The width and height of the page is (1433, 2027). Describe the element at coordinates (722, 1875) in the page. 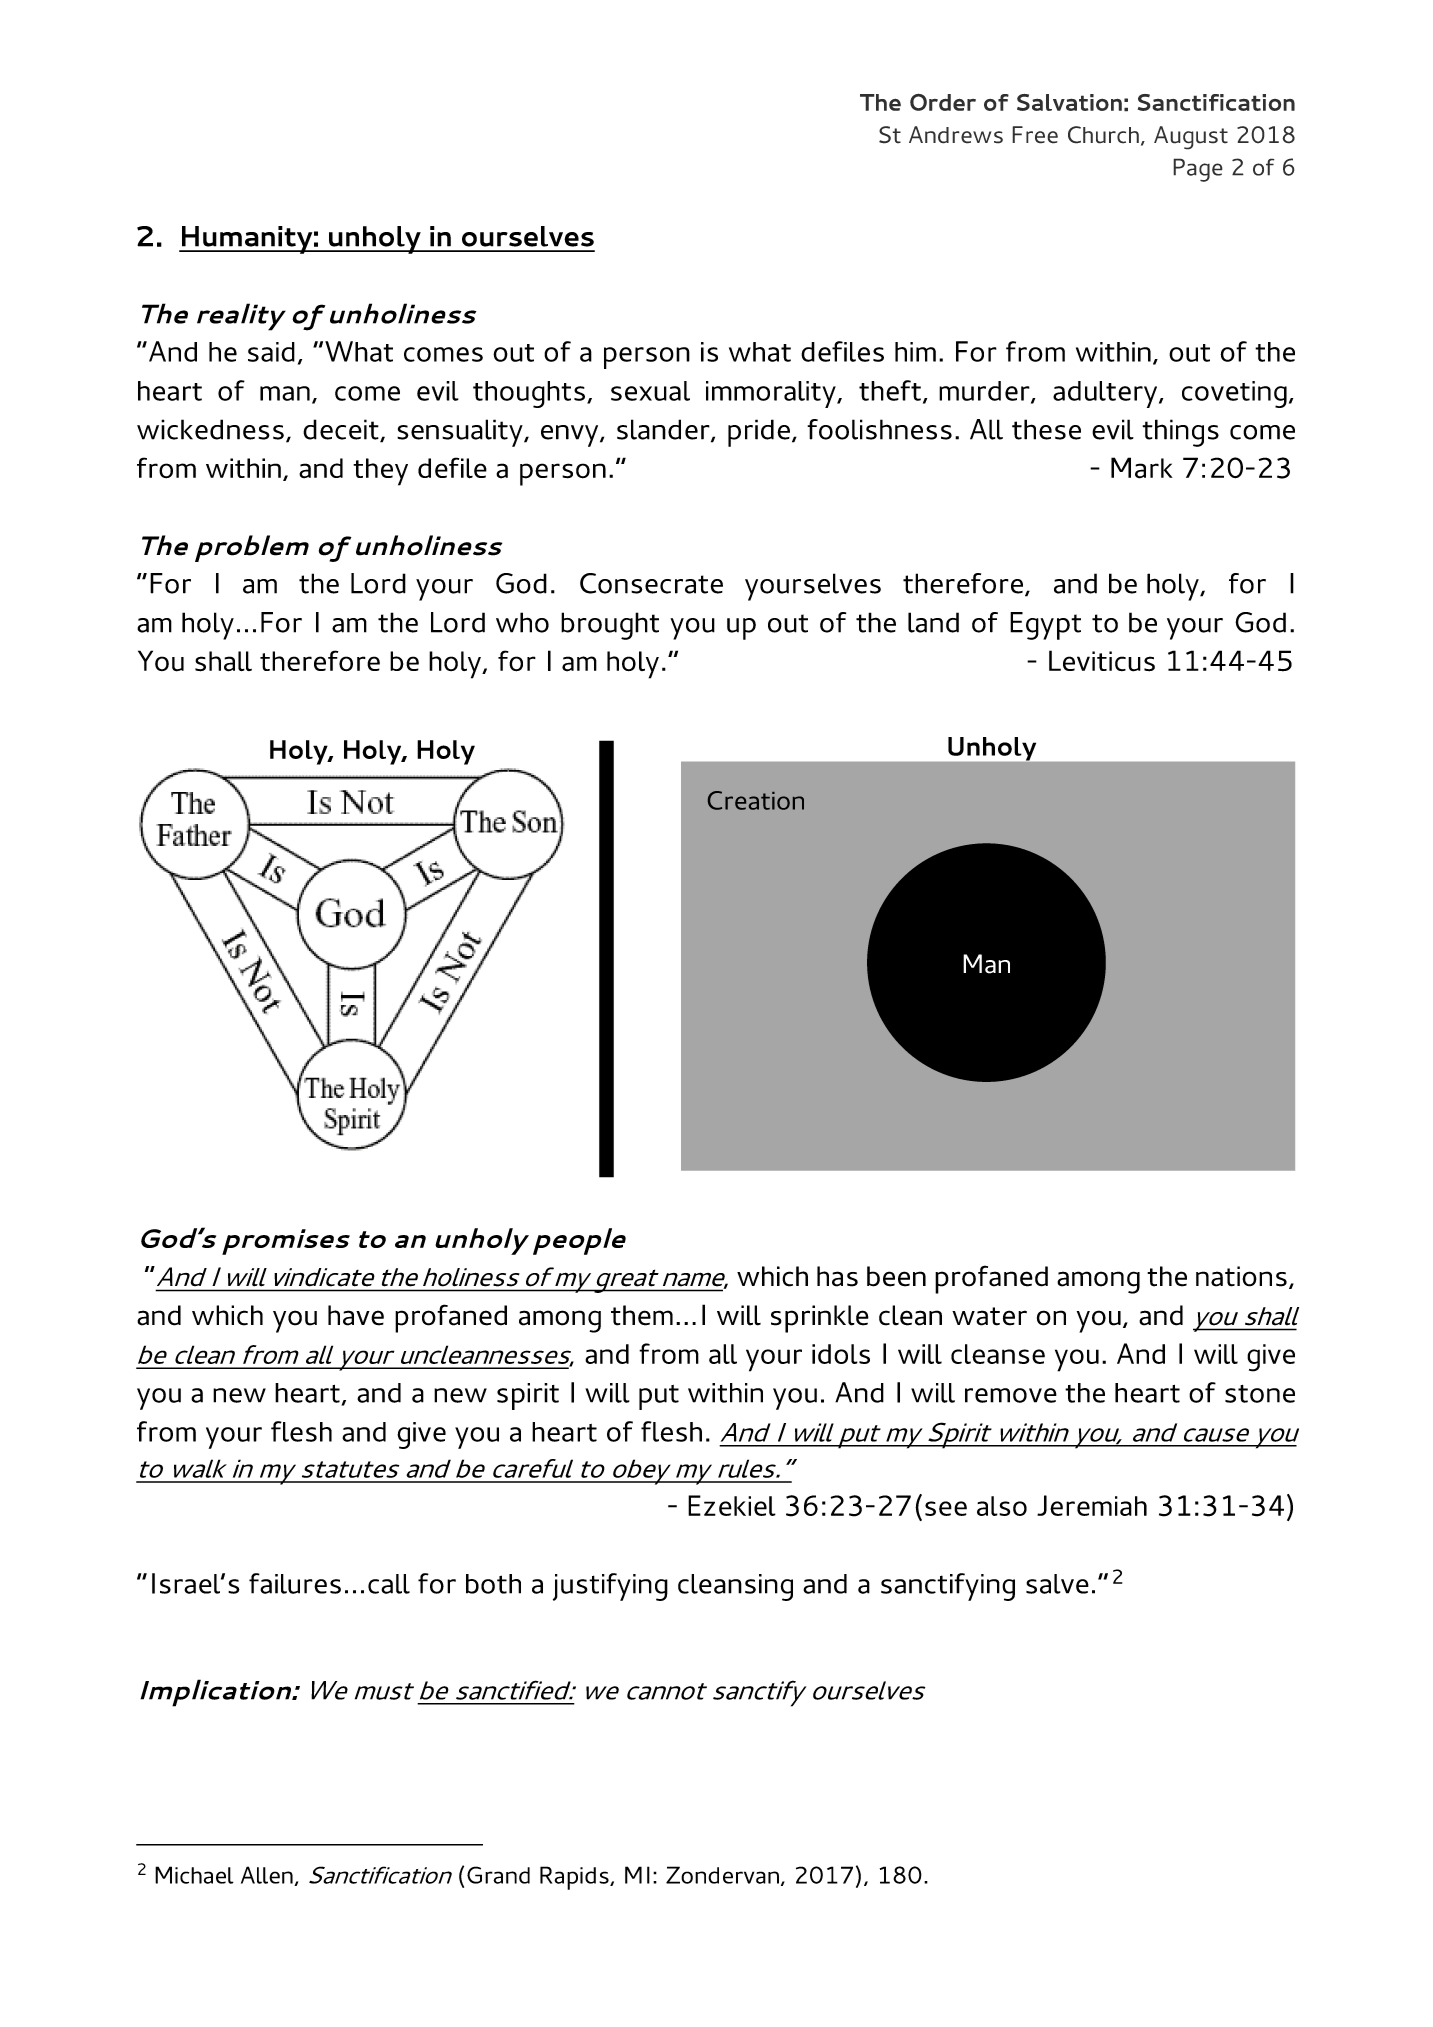

I see `Zondervan` at that location.
